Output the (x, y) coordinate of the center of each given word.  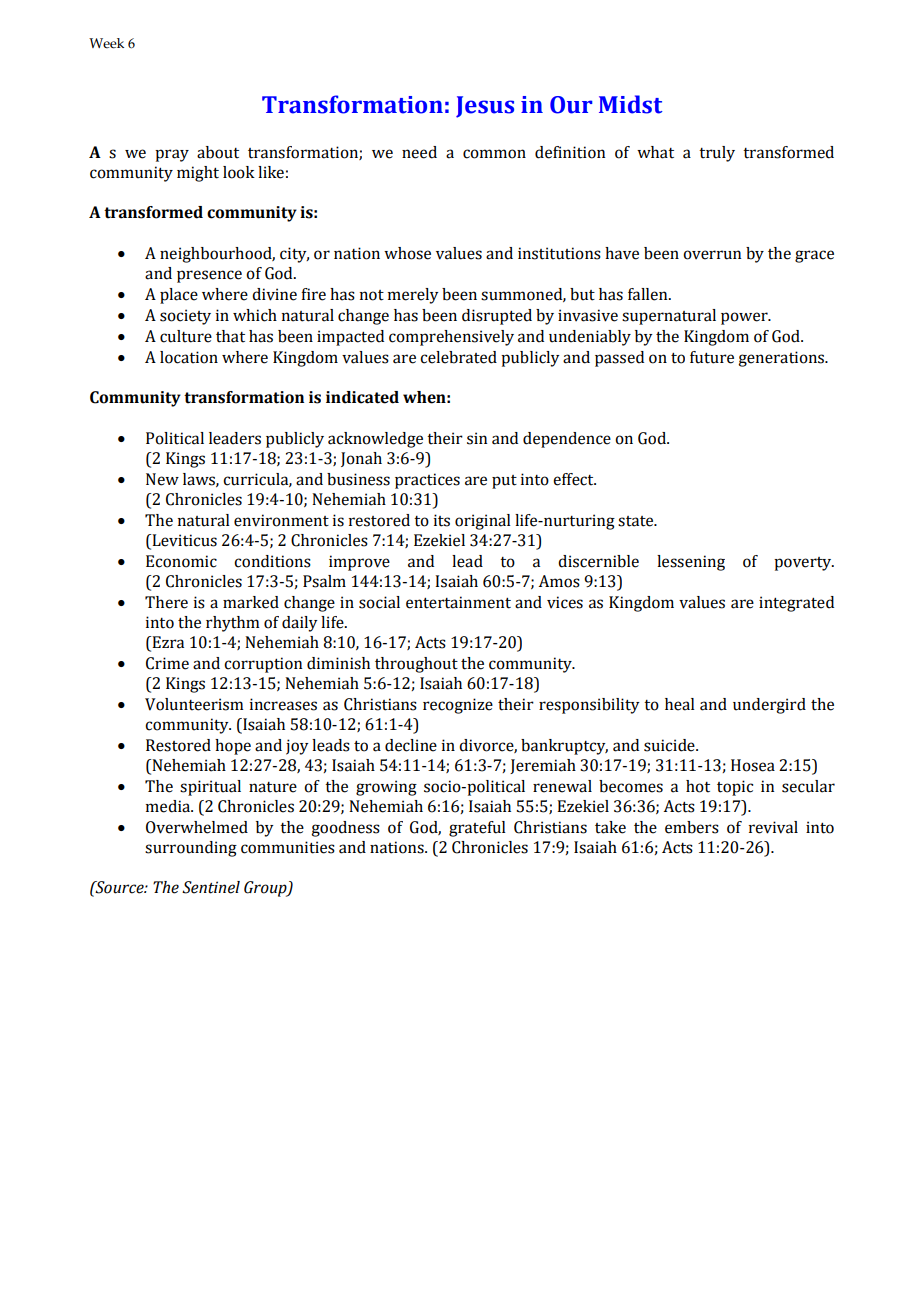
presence (209, 276)
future (712, 357)
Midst (631, 104)
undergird (769, 706)
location (189, 357)
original (483, 522)
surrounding (191, 849)
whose (407, 253)
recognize (458, 706)
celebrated (458, 357)
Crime (167, 663)
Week (106, 43)
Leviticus (183, 541)
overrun (712, 255)
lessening (691, 563)
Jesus (485, 107)
